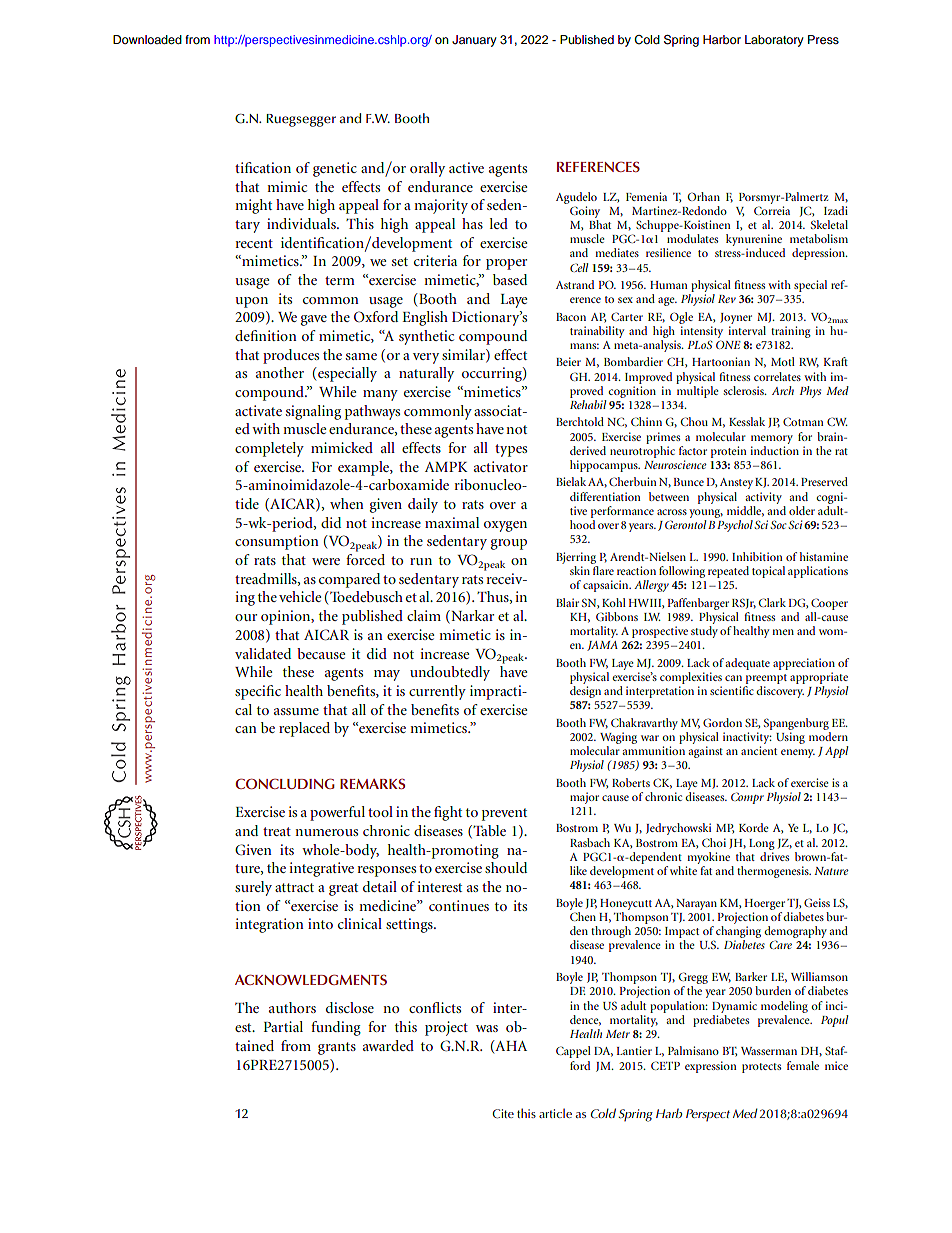 The width and height of the screenshot is (952, 1233). I want to click on specific, so click(258, 692).
